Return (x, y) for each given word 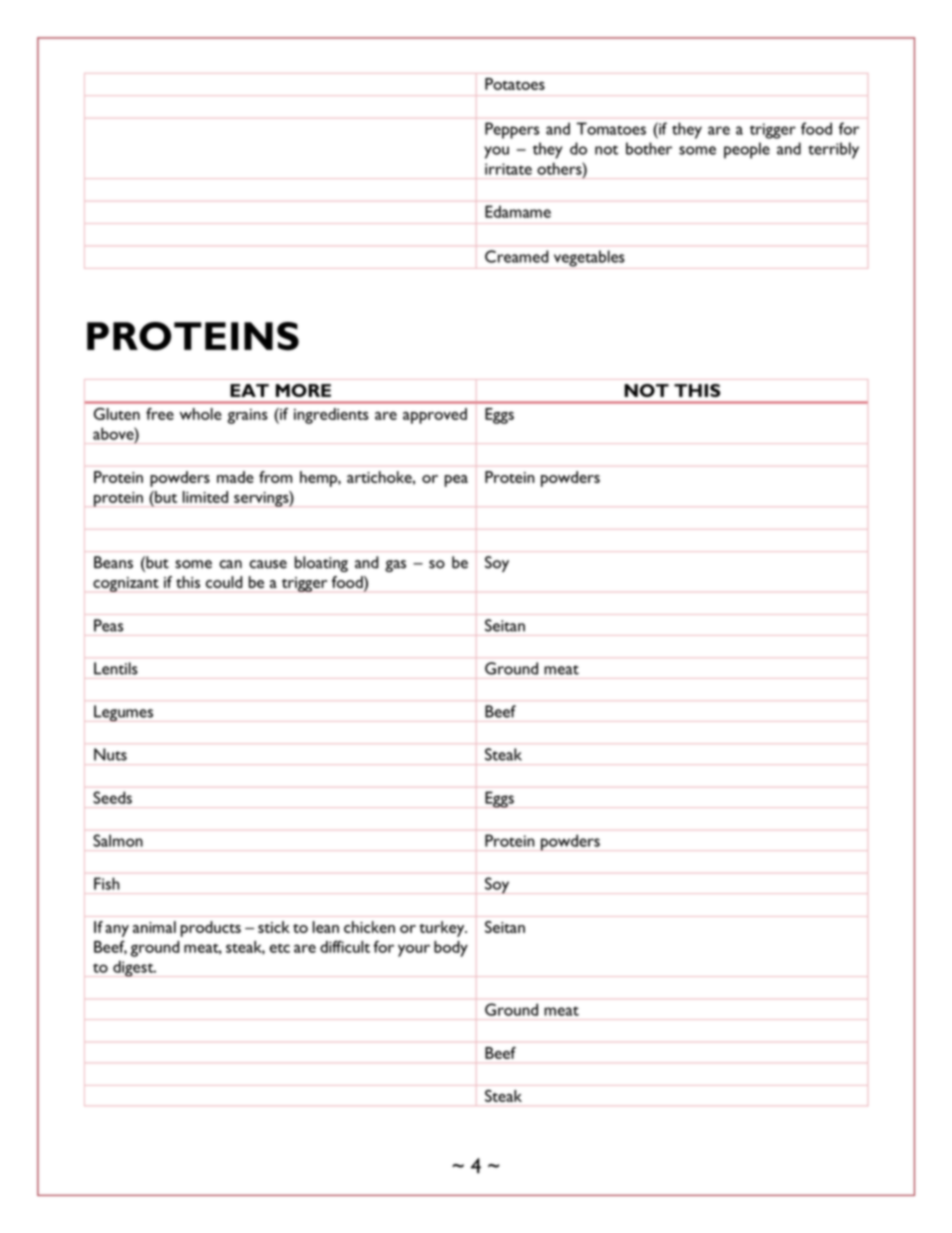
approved (435, 416)
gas (395, 566)
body (451, 949)
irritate (508, 169)
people (747, 150)
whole (201, 414)
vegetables (589, 259)
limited (205, 497)
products (211, 929)
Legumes (123, 713)
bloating (321, 564)
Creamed (516, 256)
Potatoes (515, 84)
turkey (443, 929)
